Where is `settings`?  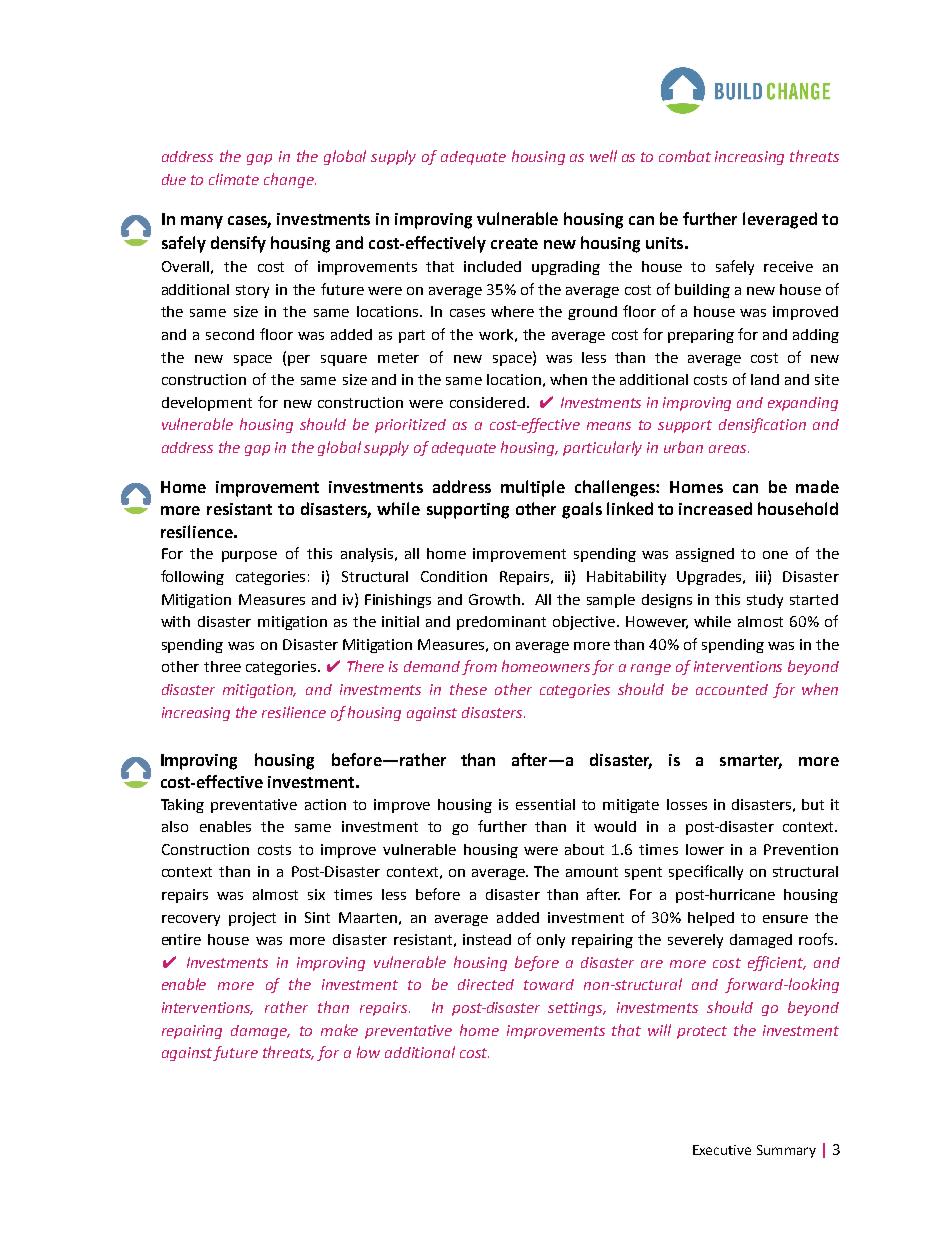
settings is located at coordinates (577, 1009).
